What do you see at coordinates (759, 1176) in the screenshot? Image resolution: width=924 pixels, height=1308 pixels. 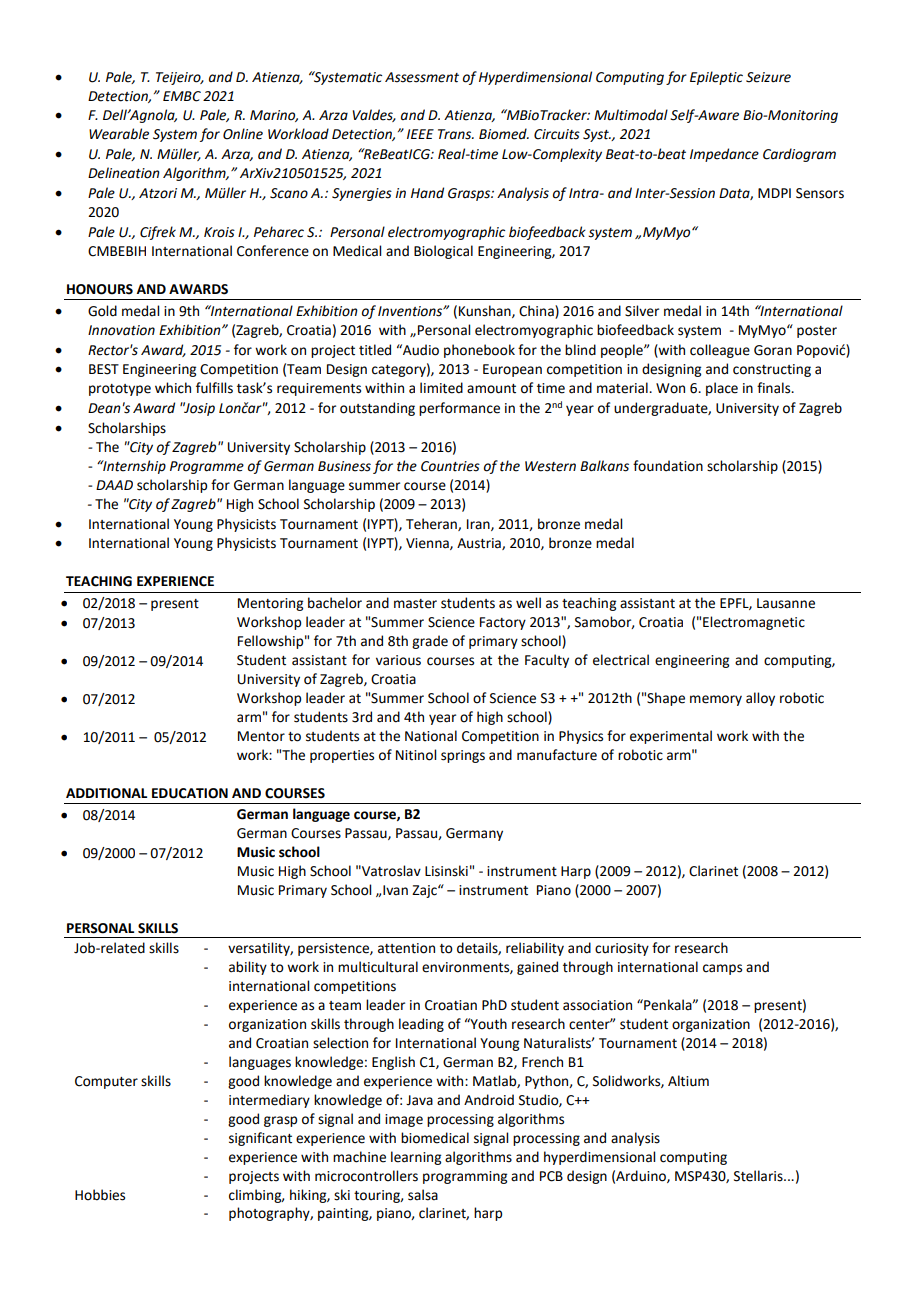 I see `Stellaris` at bounding box center [759, 1176].
